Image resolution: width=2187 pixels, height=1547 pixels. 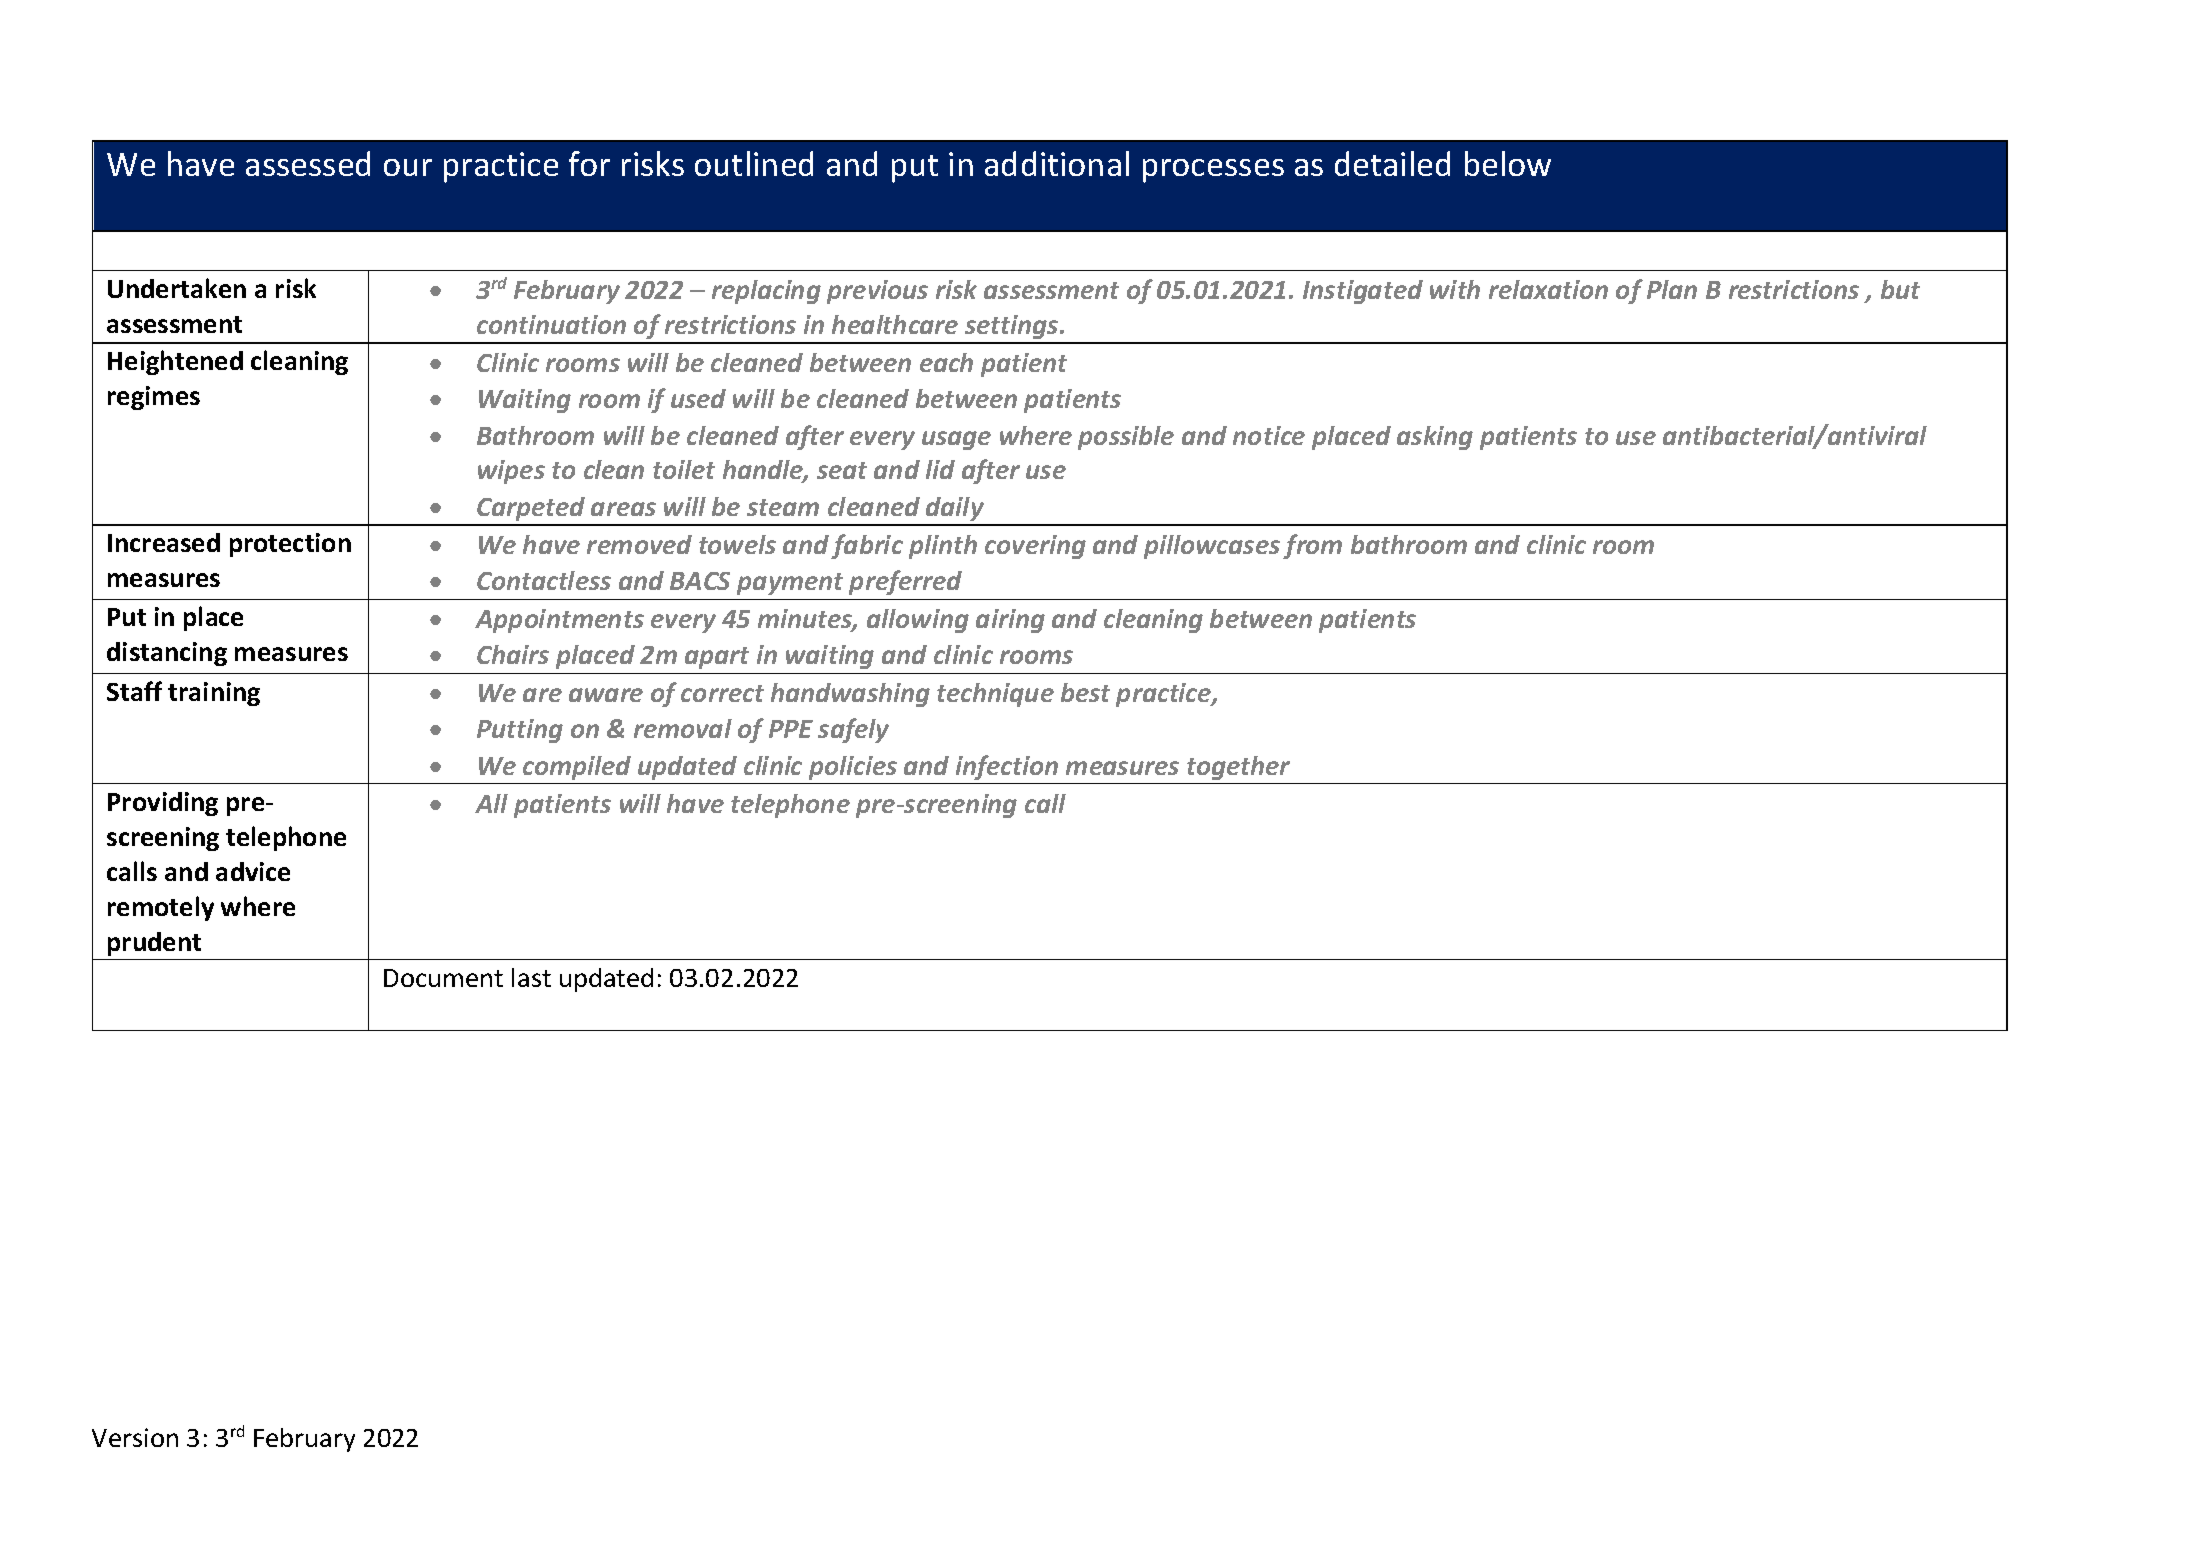 What do you see at coordinates (1010, 621) in the image?
I see `airing` at bounding box center [1010, 621].
